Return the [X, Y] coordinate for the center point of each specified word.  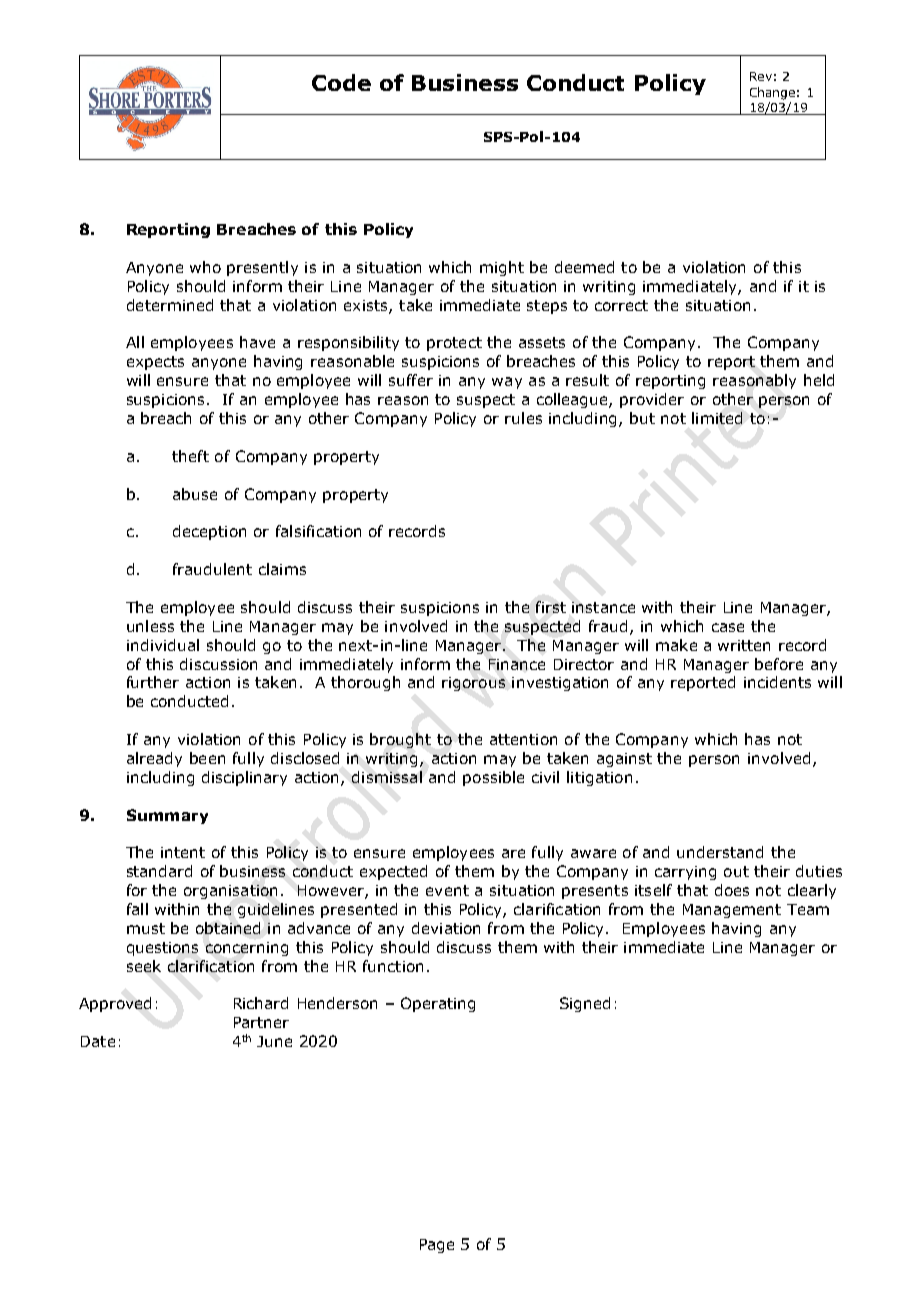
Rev [761, 76]
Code [341, 82]
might [502, 268]
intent [183, 852]
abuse [195, 494]
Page [437, 1246]
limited [717, 418]
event [447, 890]
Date [98, 1041]
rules [523, 418]
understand [720, 852]
